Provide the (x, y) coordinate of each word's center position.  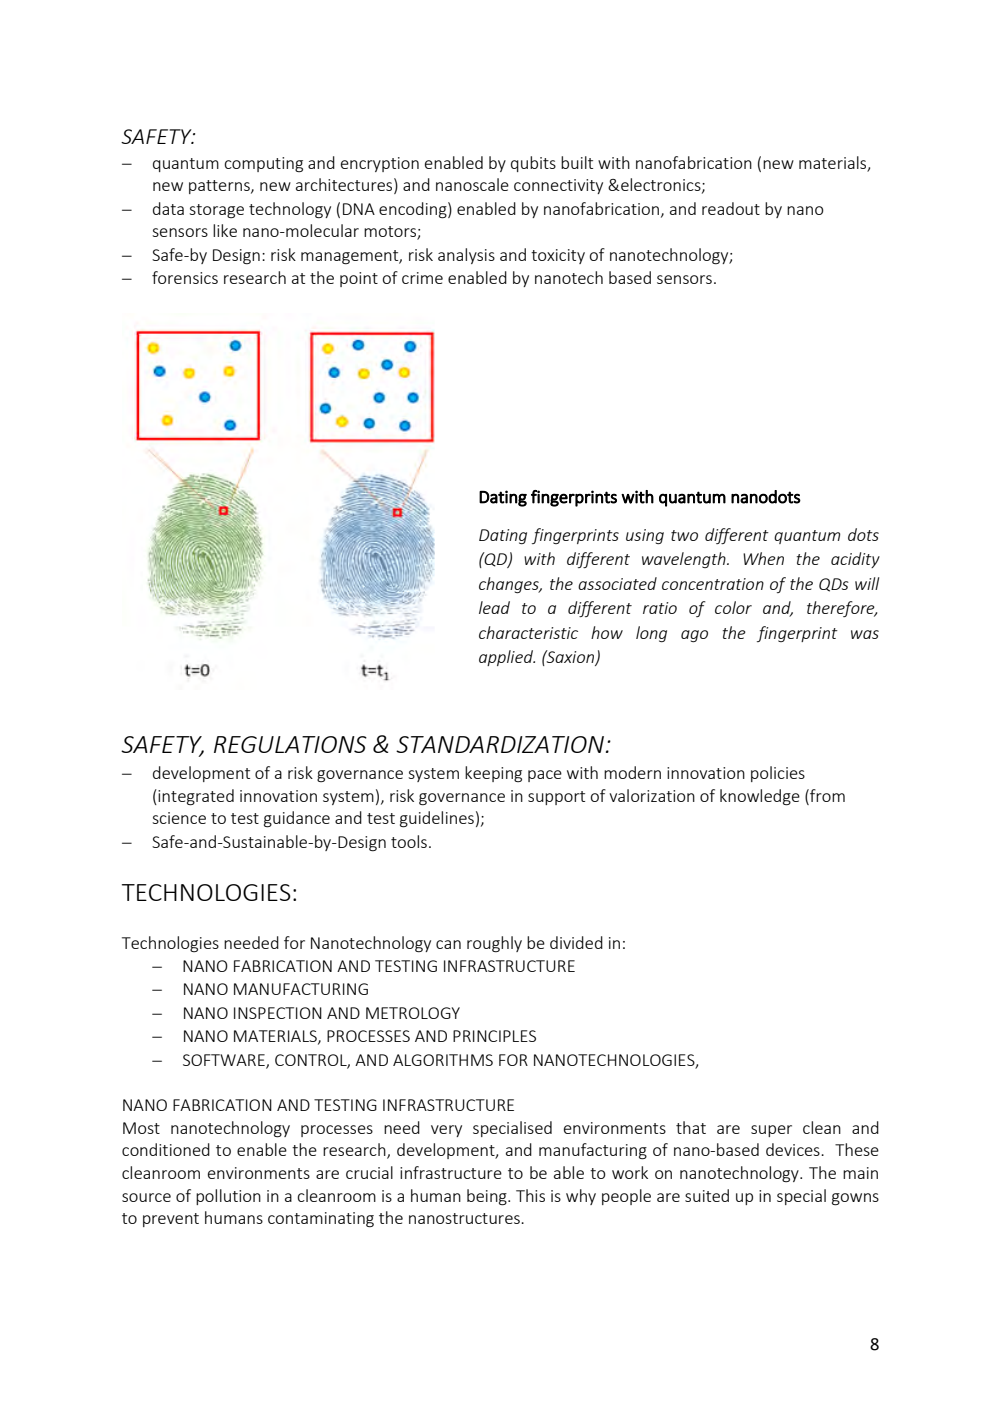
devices (794, 1149)
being (488, 1197)
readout (731, 208)
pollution (228, 1197)
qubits (533, 164)
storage (216, 211)
